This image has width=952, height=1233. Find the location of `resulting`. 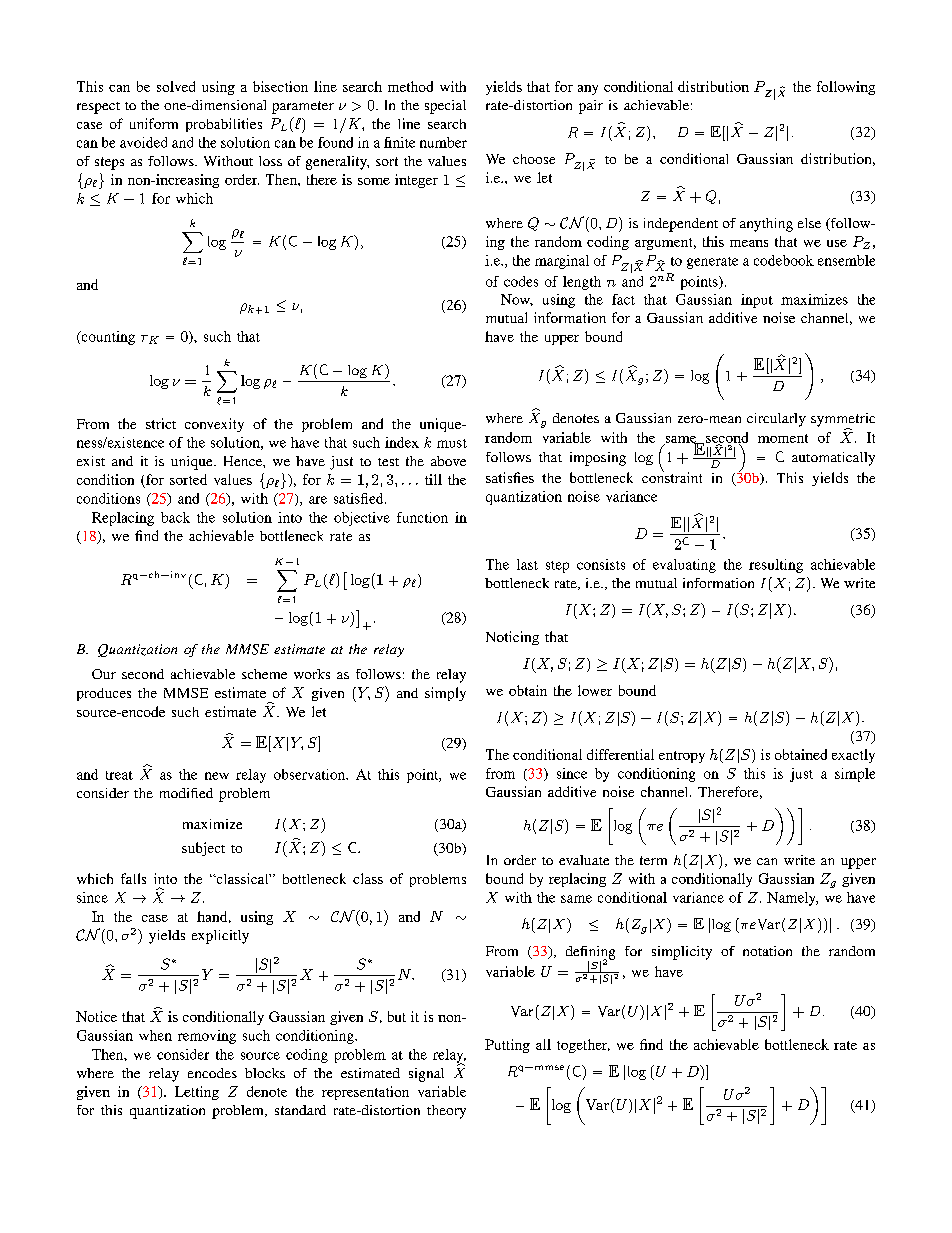

resulting is located at coordinates (776, 566).
